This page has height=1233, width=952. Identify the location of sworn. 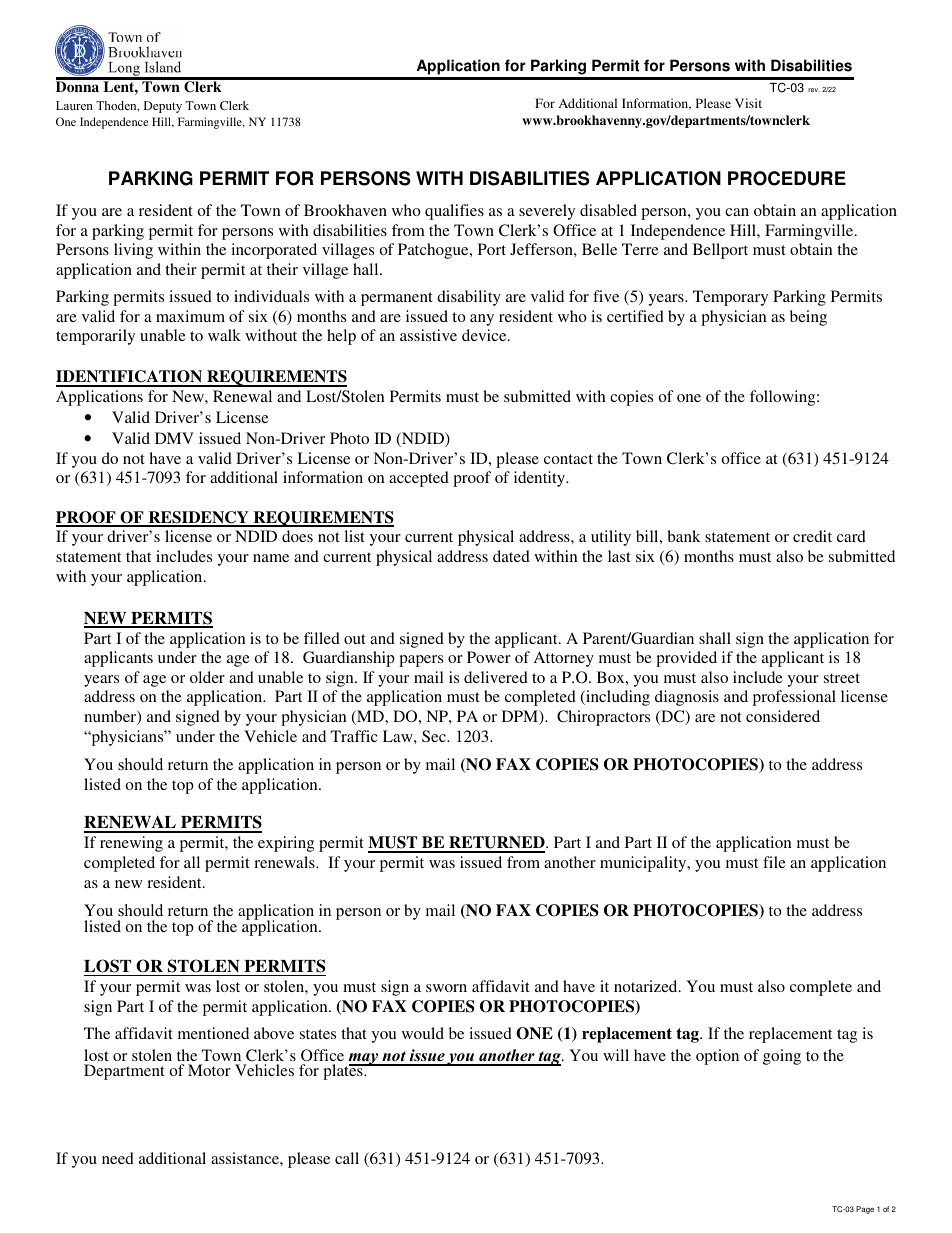
(446, 988).
